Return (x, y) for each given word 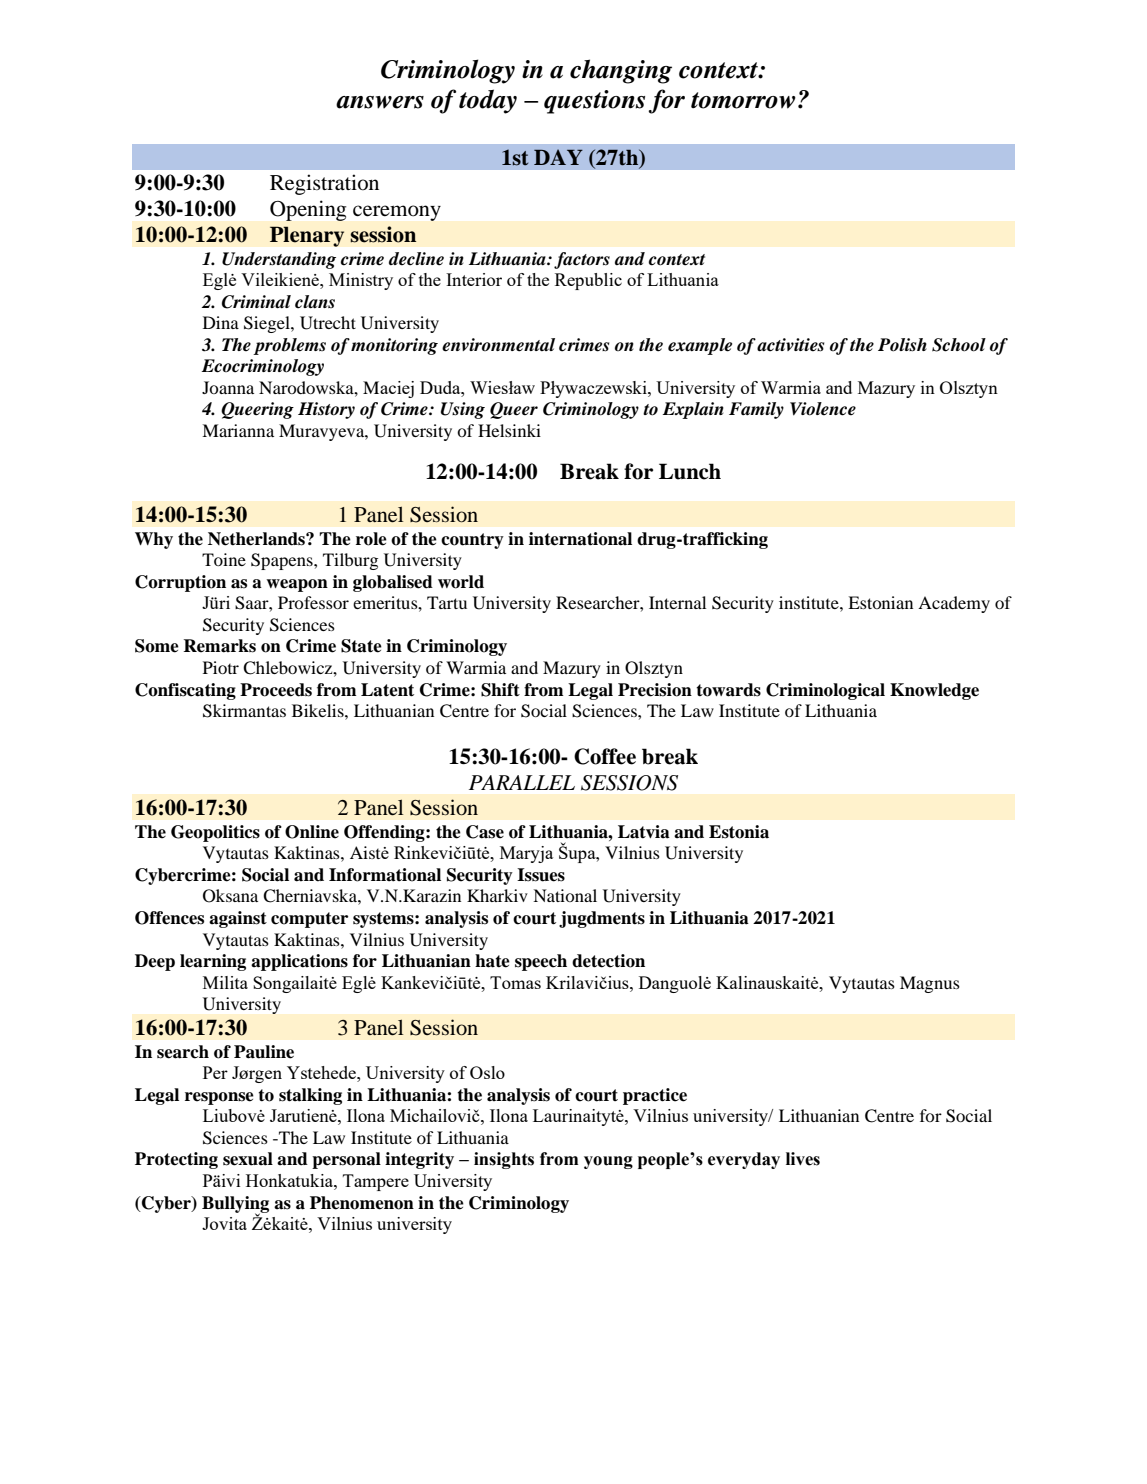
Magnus (930, 984)
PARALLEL (522, 782)
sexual (248, 1159)
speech (541, 962)
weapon (297, 585)
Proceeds (276, 690)
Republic (588, 281)
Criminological (825, 691)
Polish (902, 345)
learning (213, 962)
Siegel (268, 324)
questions (594, 102)
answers (380, 102)
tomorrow (743, 100)
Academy (954, 604)
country (472, 541)
